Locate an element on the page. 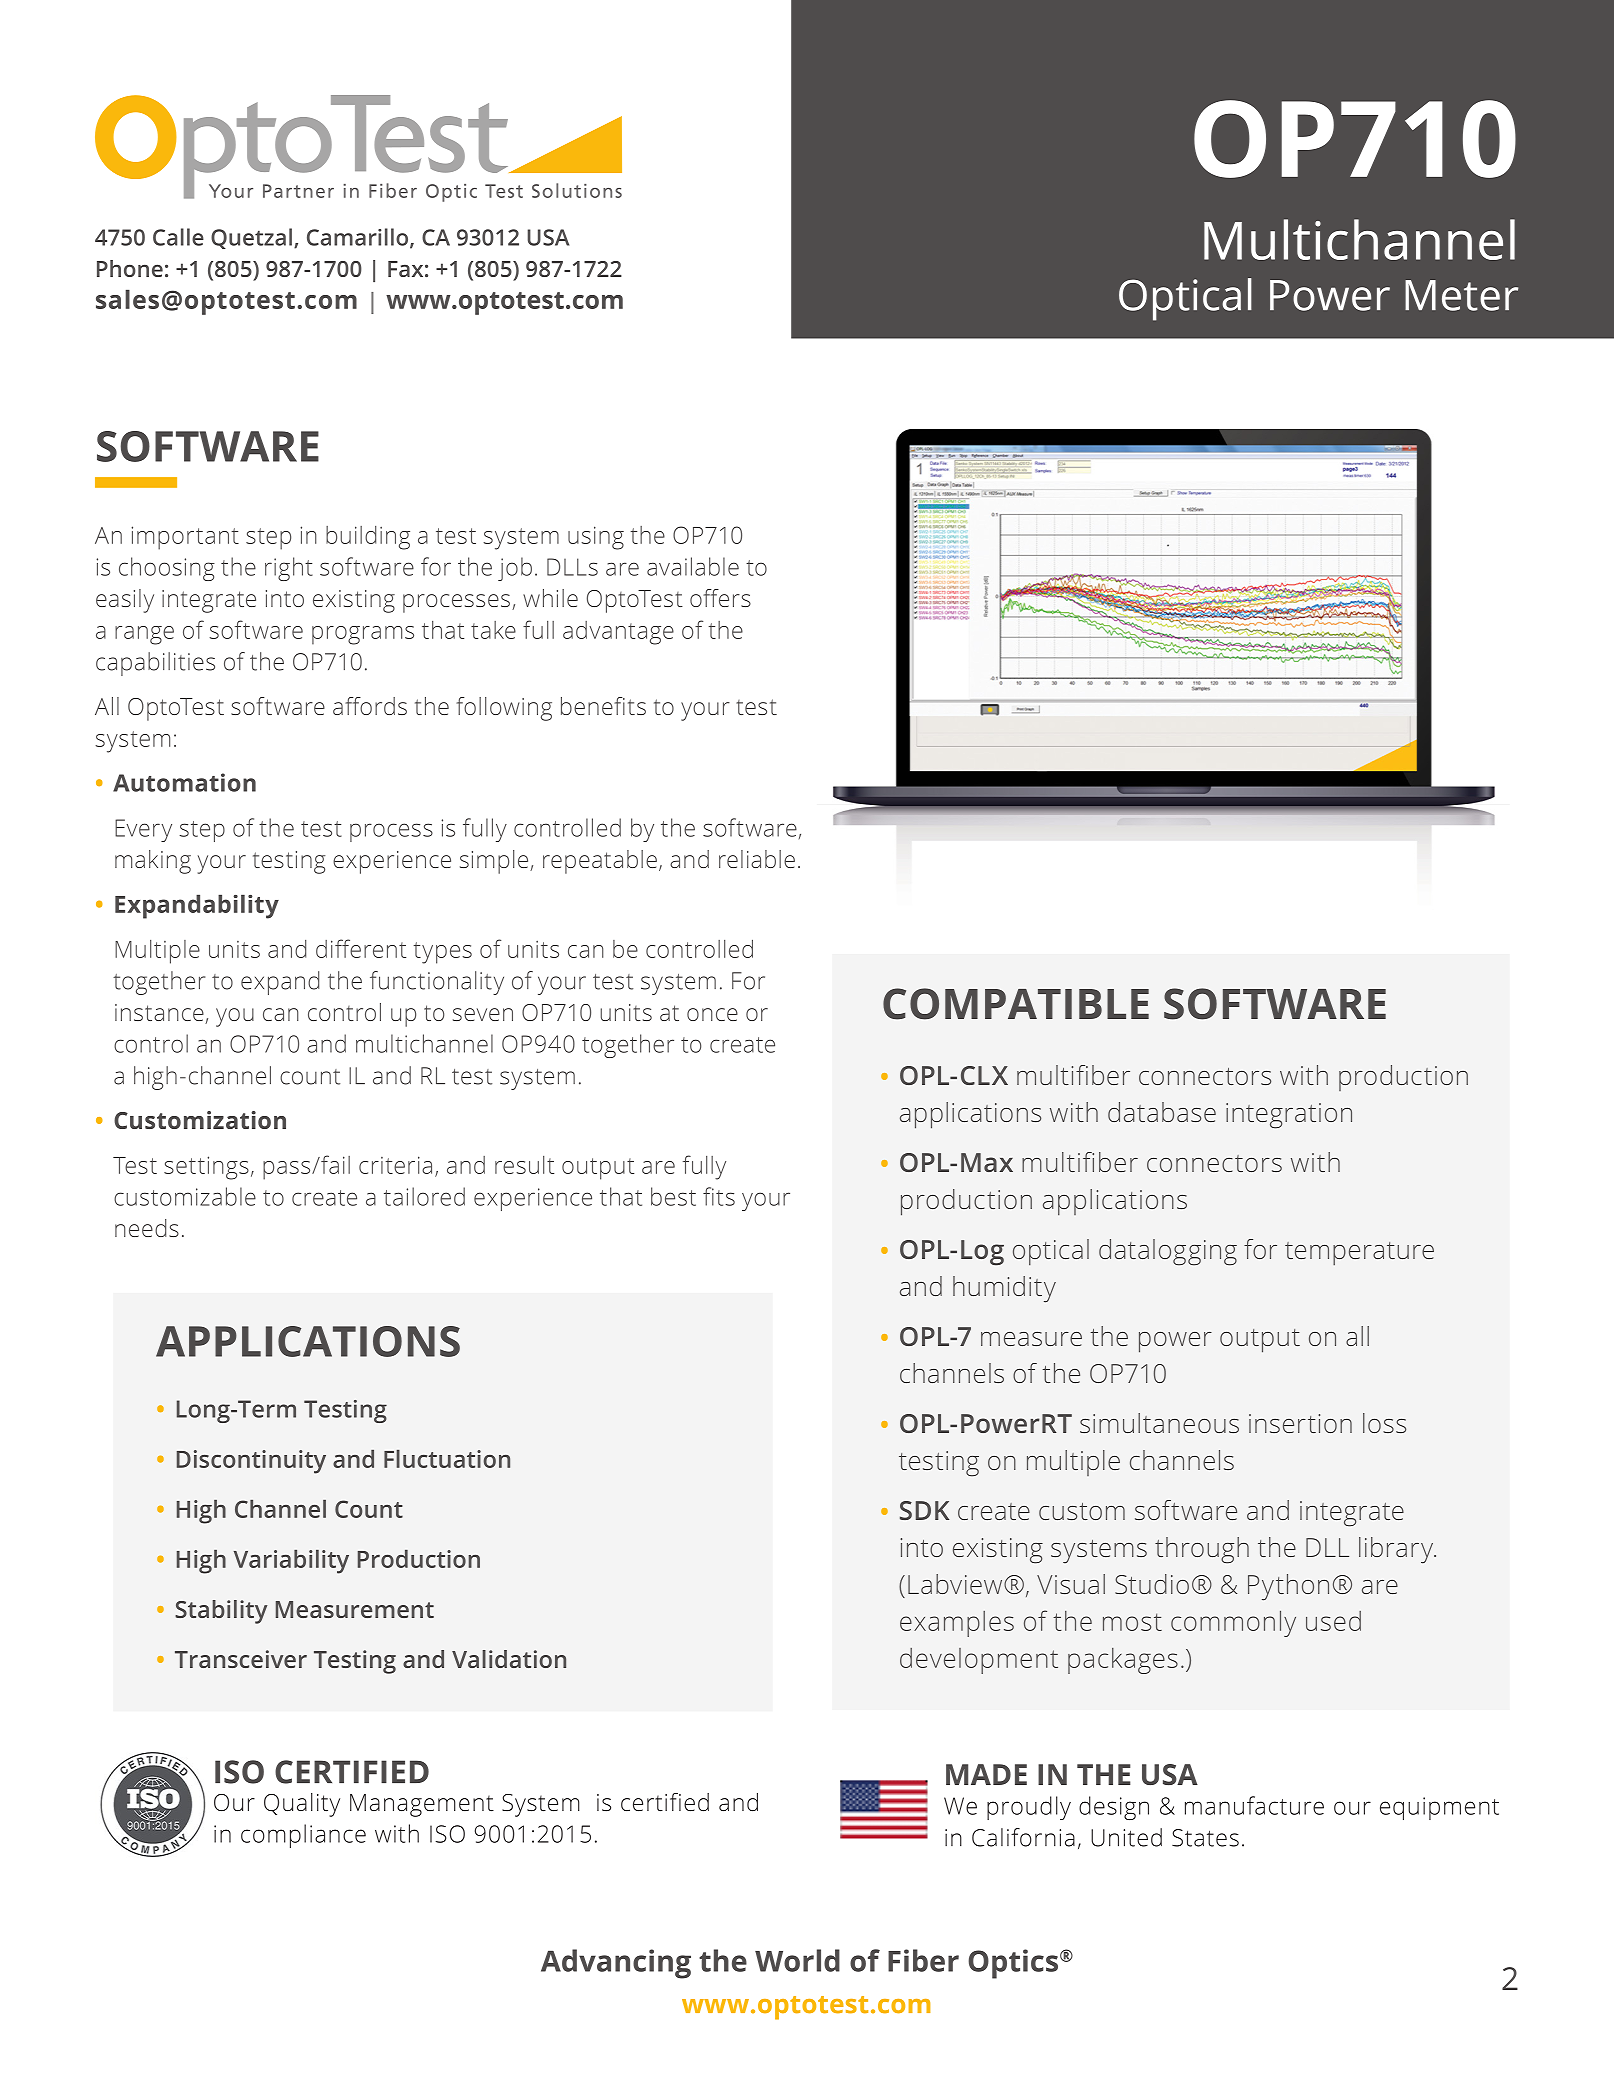 Image resolution: width=1614 pixels, height=2088 pixels. Automation is located at coordinates (184, 782).
